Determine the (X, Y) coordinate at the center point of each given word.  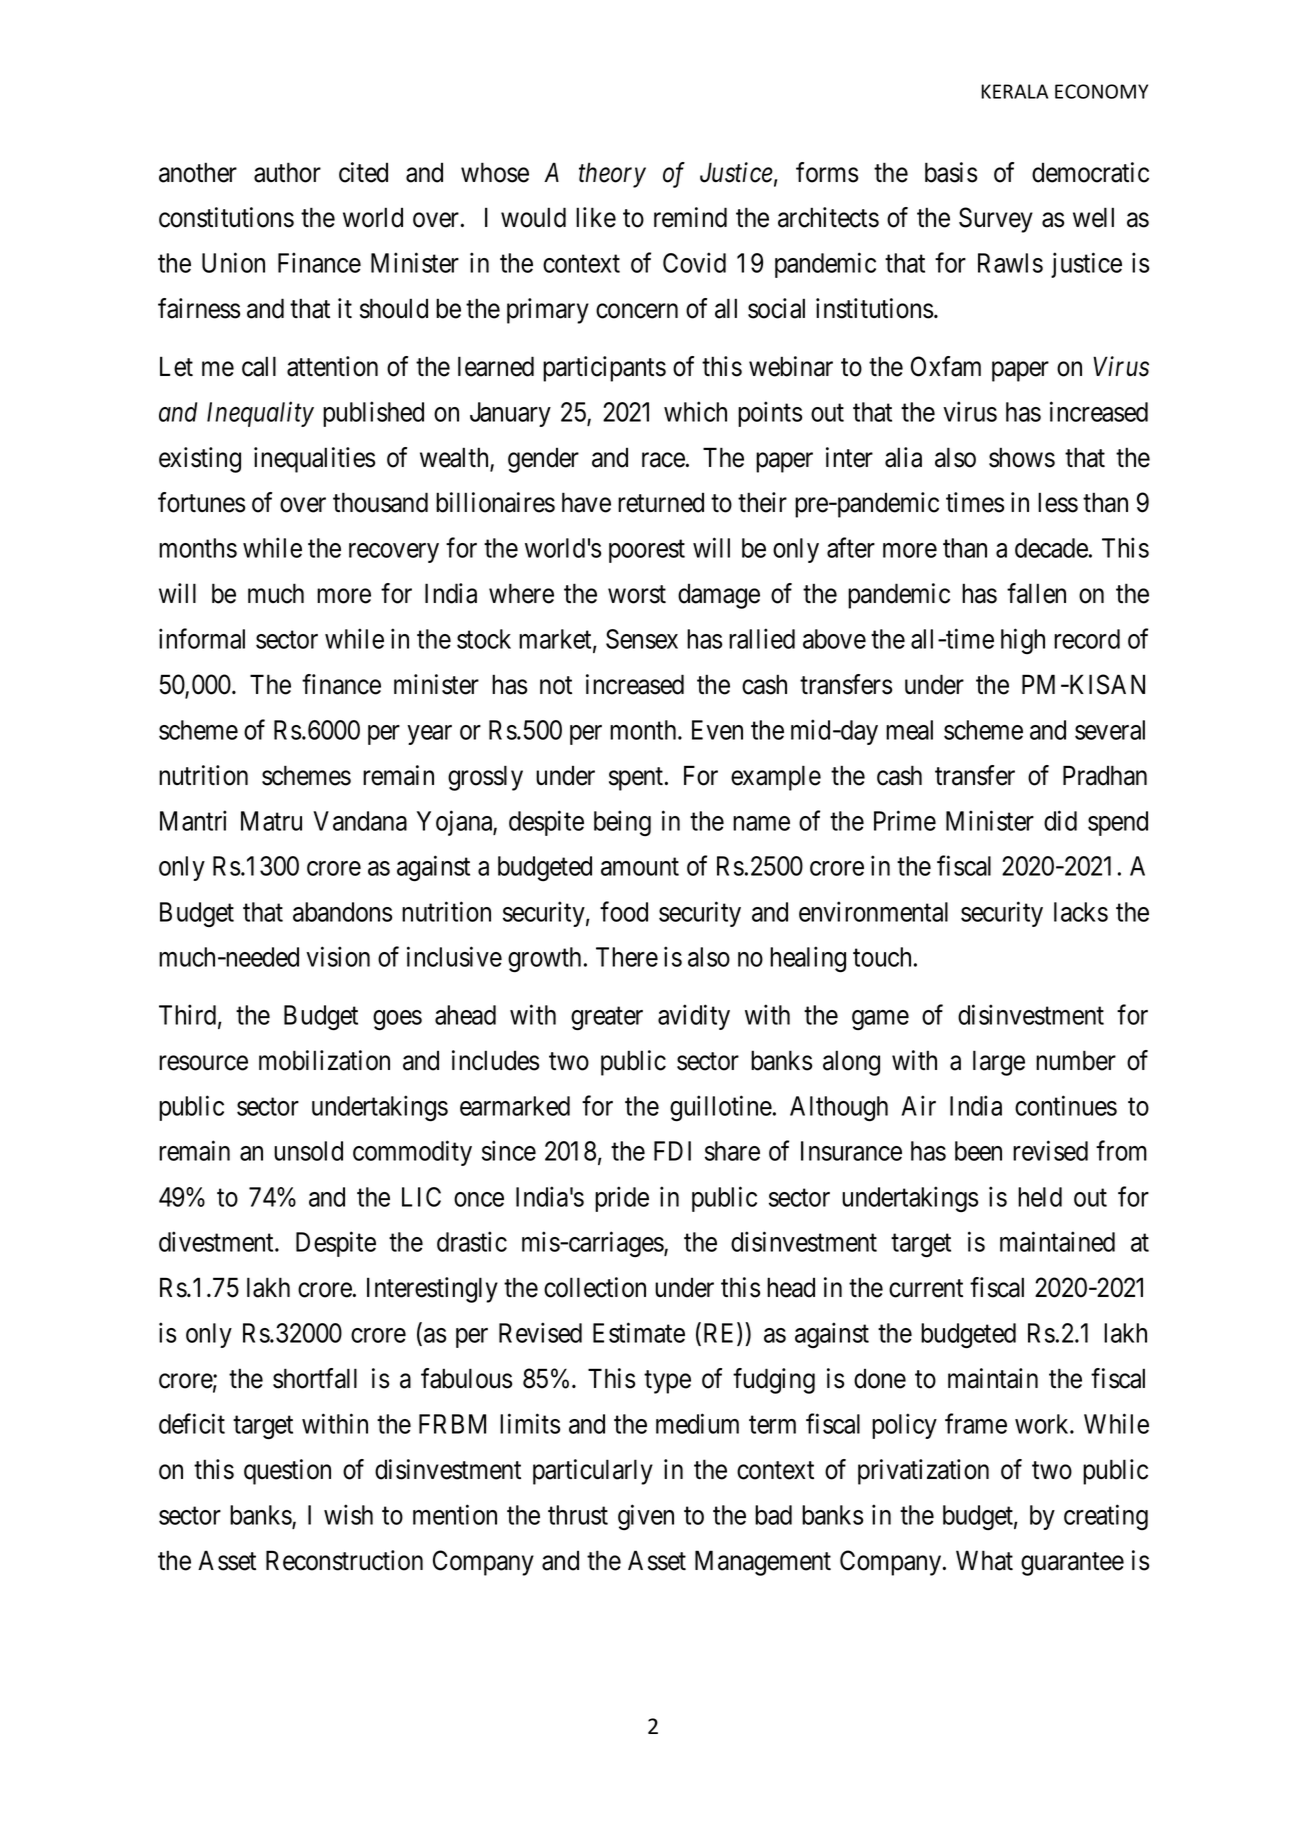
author (287, 172)
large (999, 1063)
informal (202, 638)
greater (607, 1019)
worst (637, 595)
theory (612, 175)
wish (348, 1514)
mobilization (324, 1060)
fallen (1036, 593)
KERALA (1014, 91)
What (984, 1560)
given (646, 1517)
